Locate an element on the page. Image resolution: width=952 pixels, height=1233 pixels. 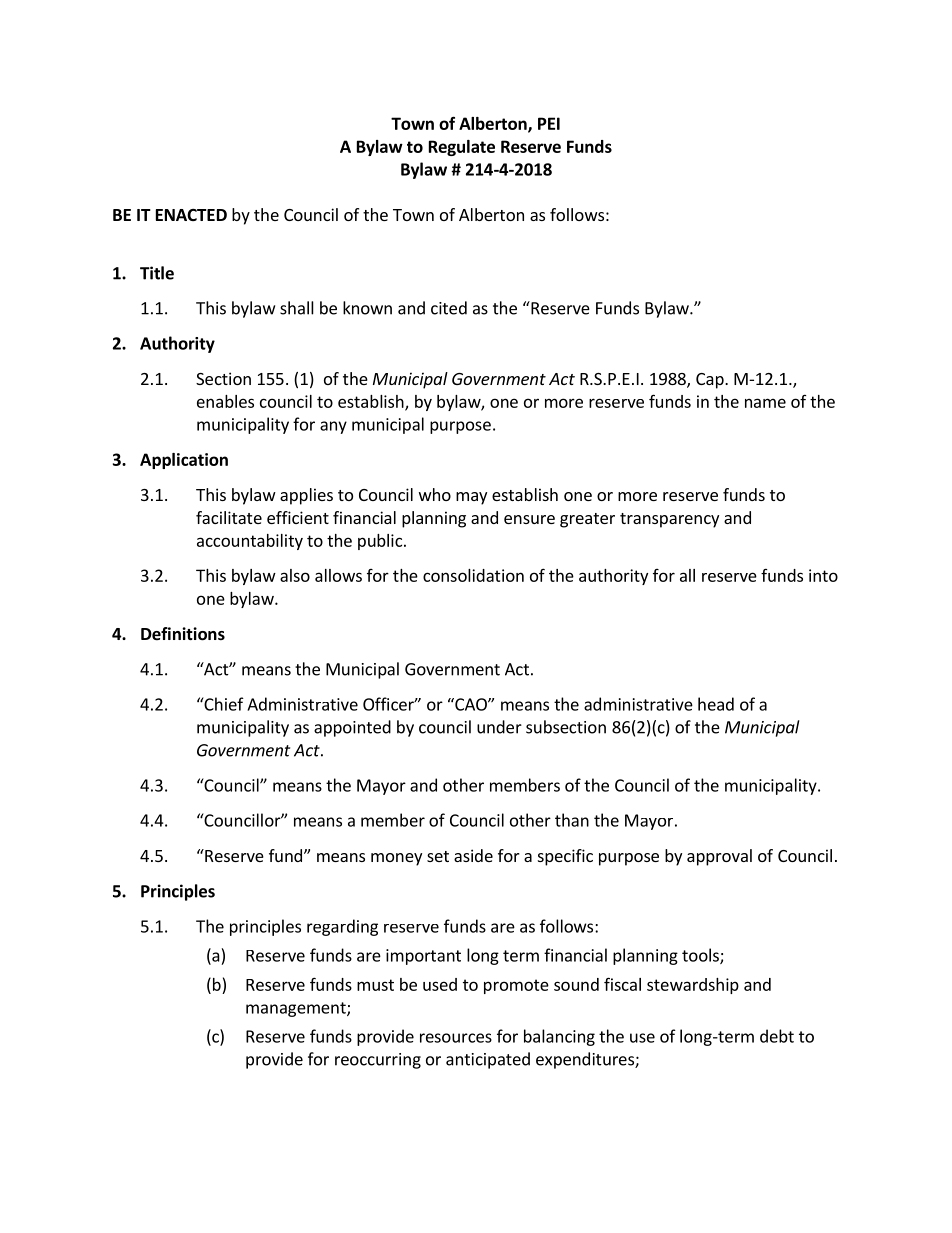
also is located at coordinates (295, 575).
